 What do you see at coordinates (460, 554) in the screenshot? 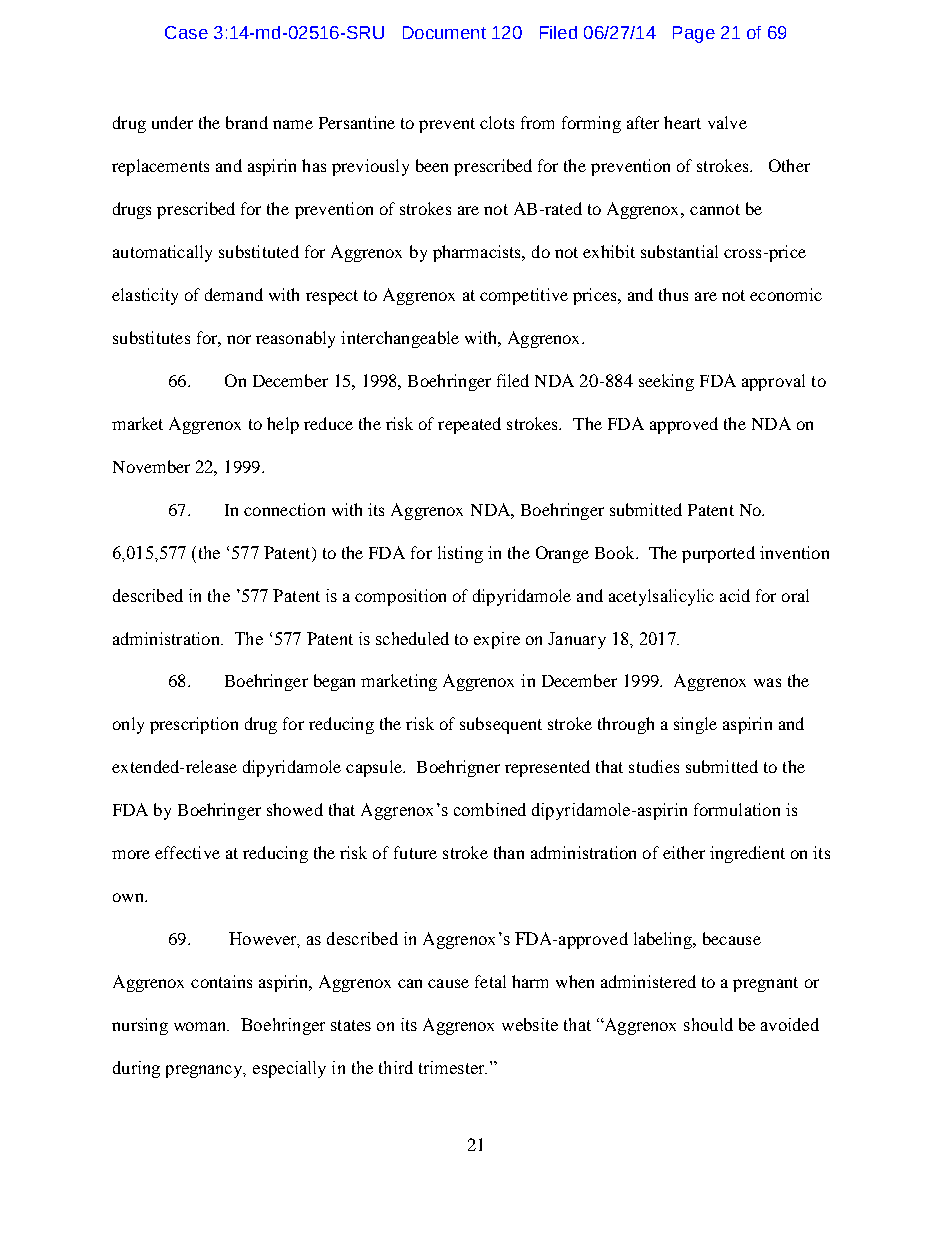
I see `listing` at bounding box center [460, 554].
